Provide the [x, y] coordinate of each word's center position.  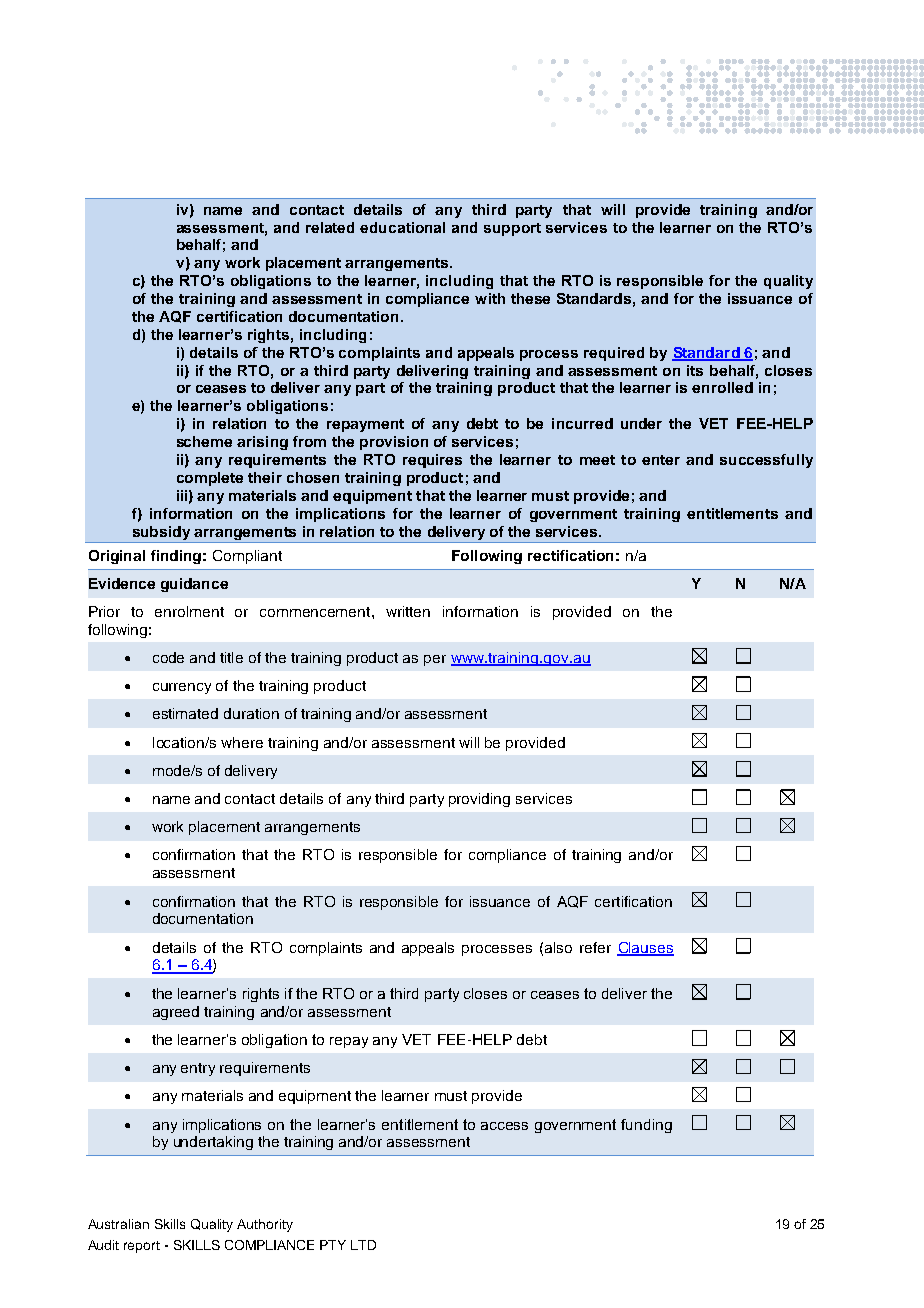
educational [402, 227]
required [614, 354]
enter [661, 460]
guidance [194, 585]
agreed [176, 1013]
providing [479, 800]
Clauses [645, 948]
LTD [363, 1245]
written [408, 611]
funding [646, 1126]
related [330, 227]
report [142, 1247]
